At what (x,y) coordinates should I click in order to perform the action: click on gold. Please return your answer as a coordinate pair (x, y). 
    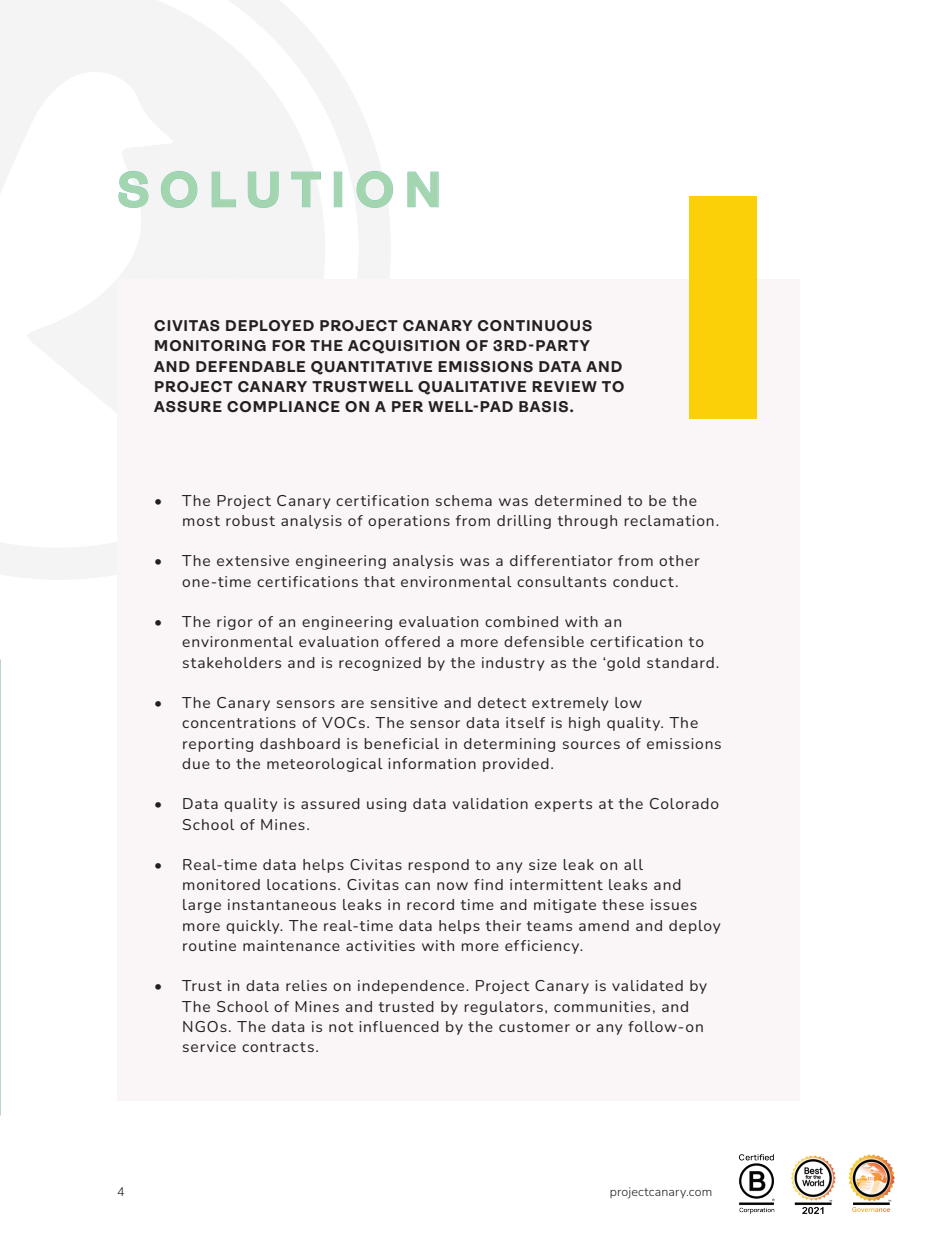
    Looking at the image, I should click on (622, 664).
